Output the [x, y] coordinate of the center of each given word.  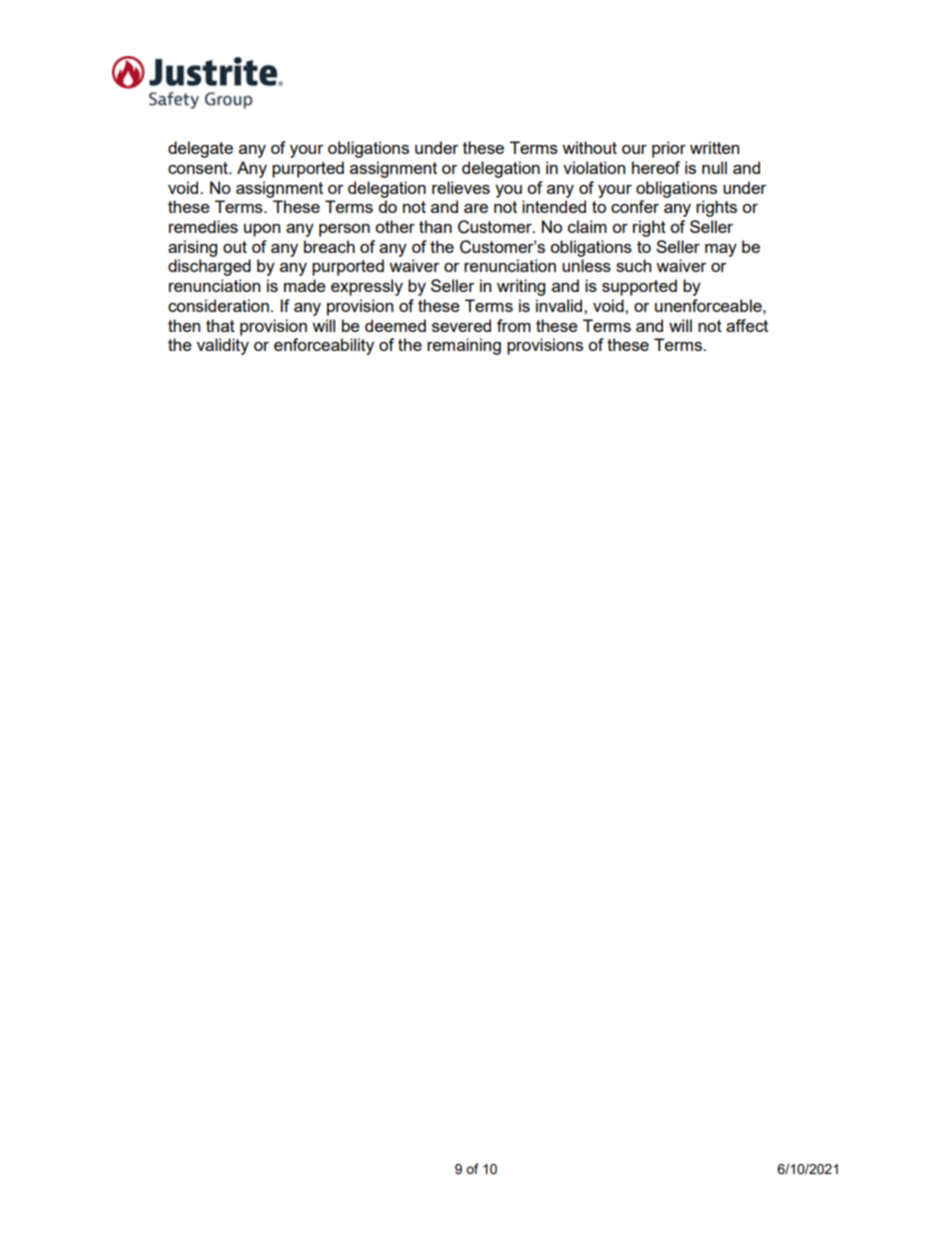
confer [635, 206]
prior [669, 149]
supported [639, 287]
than [435, 226]
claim [587, 226]
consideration [218, 305]
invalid [560, 305]
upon [262, 230]
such [633, 265]
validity [223, 346]
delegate [200, 149]
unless [586, 265]
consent [199, 168]
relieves [461, 187]
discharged [209, 267]
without [589, 147]
